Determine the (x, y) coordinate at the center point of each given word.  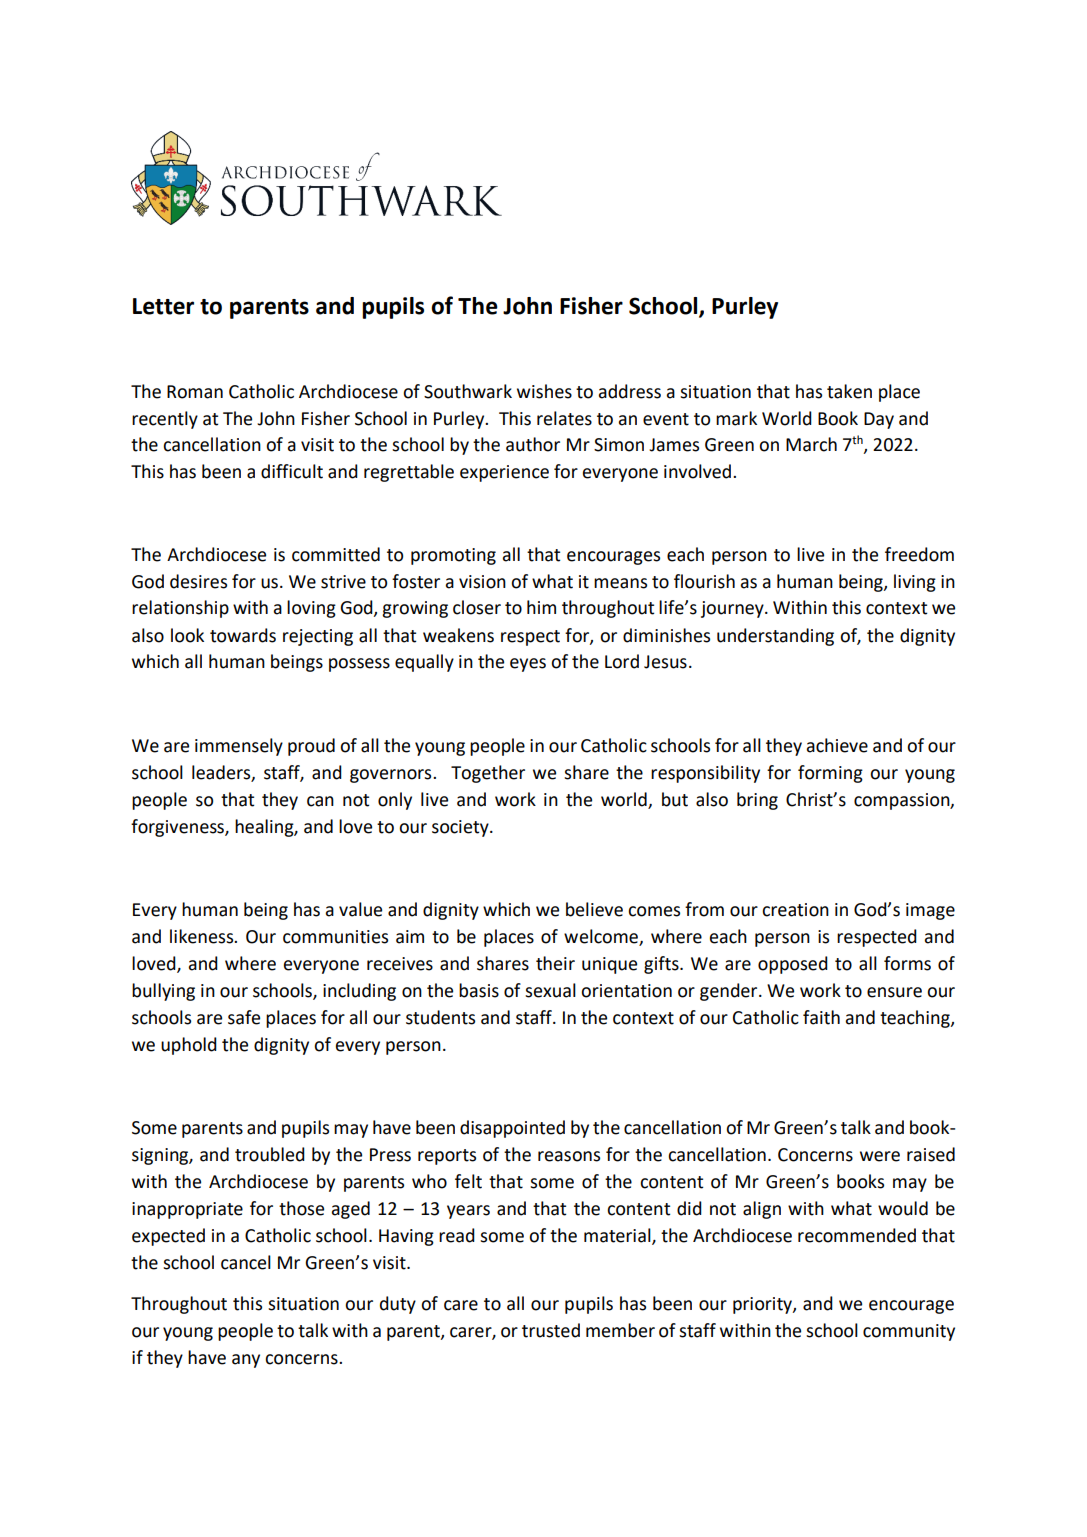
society (461, 828)
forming (830, 774)
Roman (195, 392)
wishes (544, 391)
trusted (551, 1330)
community (909, 1332)
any (246, 1361)
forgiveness (178, 828)
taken (849, 391)
